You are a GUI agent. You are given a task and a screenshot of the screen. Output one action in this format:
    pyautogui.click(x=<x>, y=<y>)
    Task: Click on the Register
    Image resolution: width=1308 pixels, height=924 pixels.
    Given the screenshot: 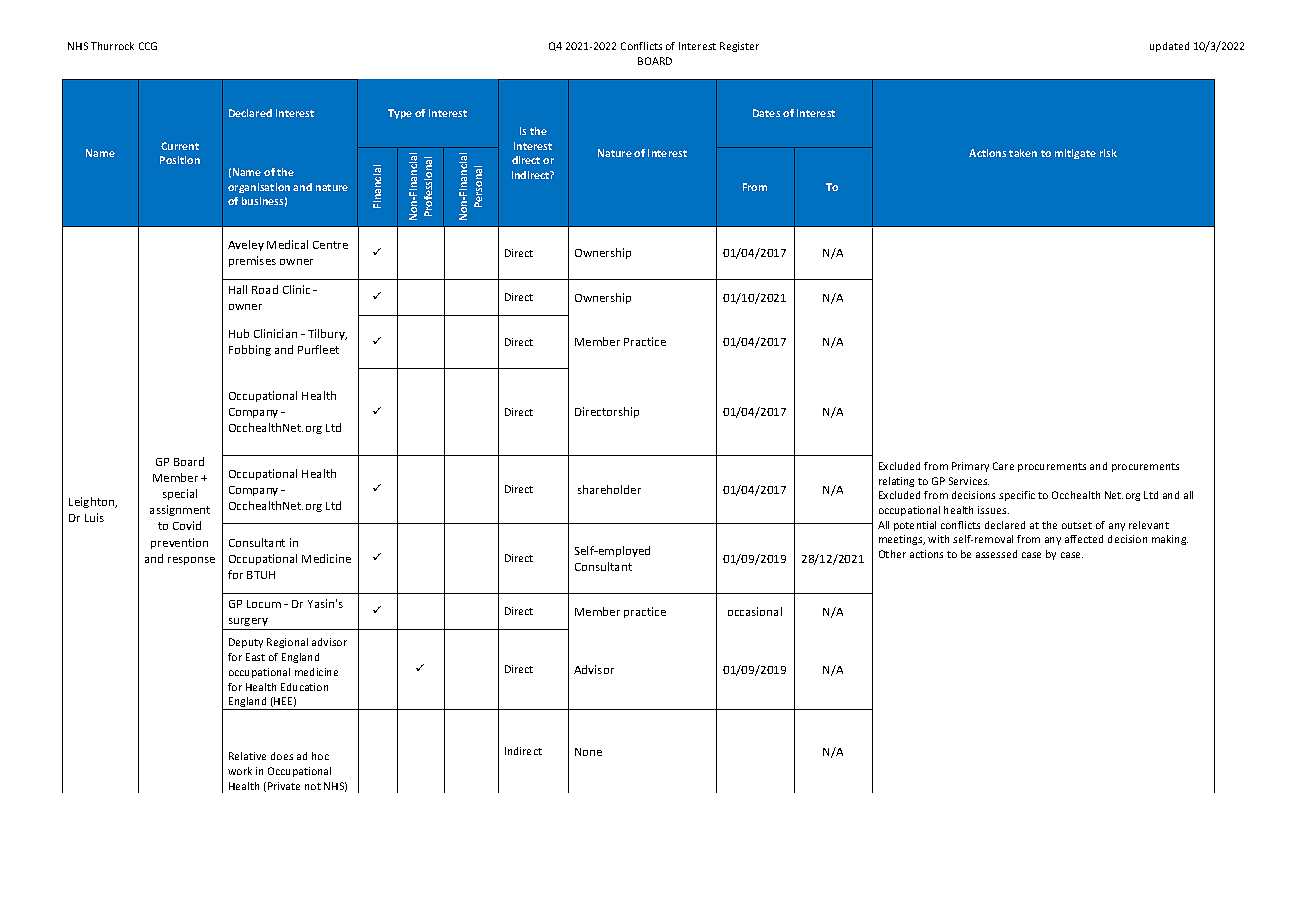 What is the action you would take?
    pyautogui.click(x=739, y=47)
